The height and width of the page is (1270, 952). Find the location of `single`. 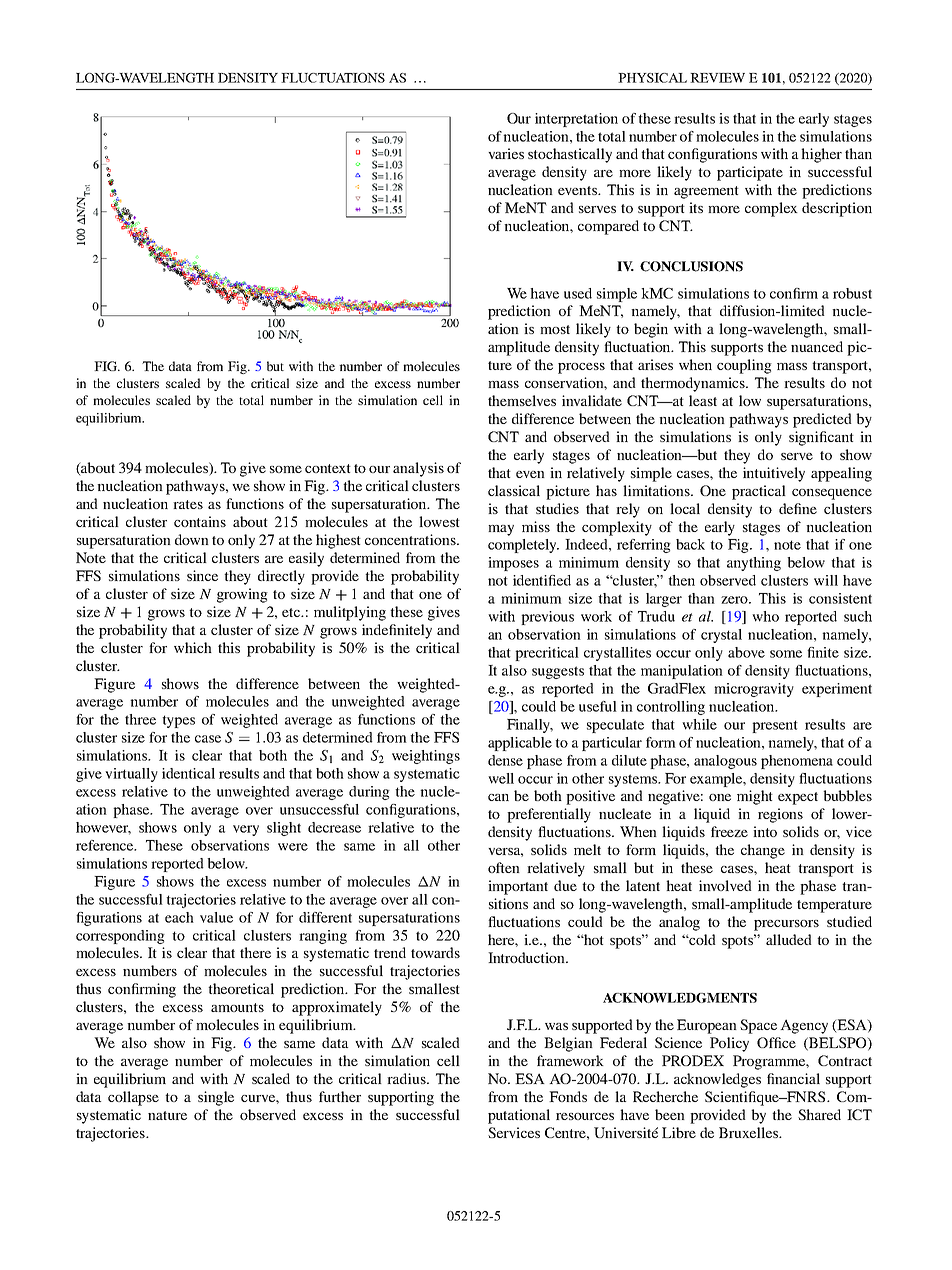

single is located at coordinates (216, 1098).
